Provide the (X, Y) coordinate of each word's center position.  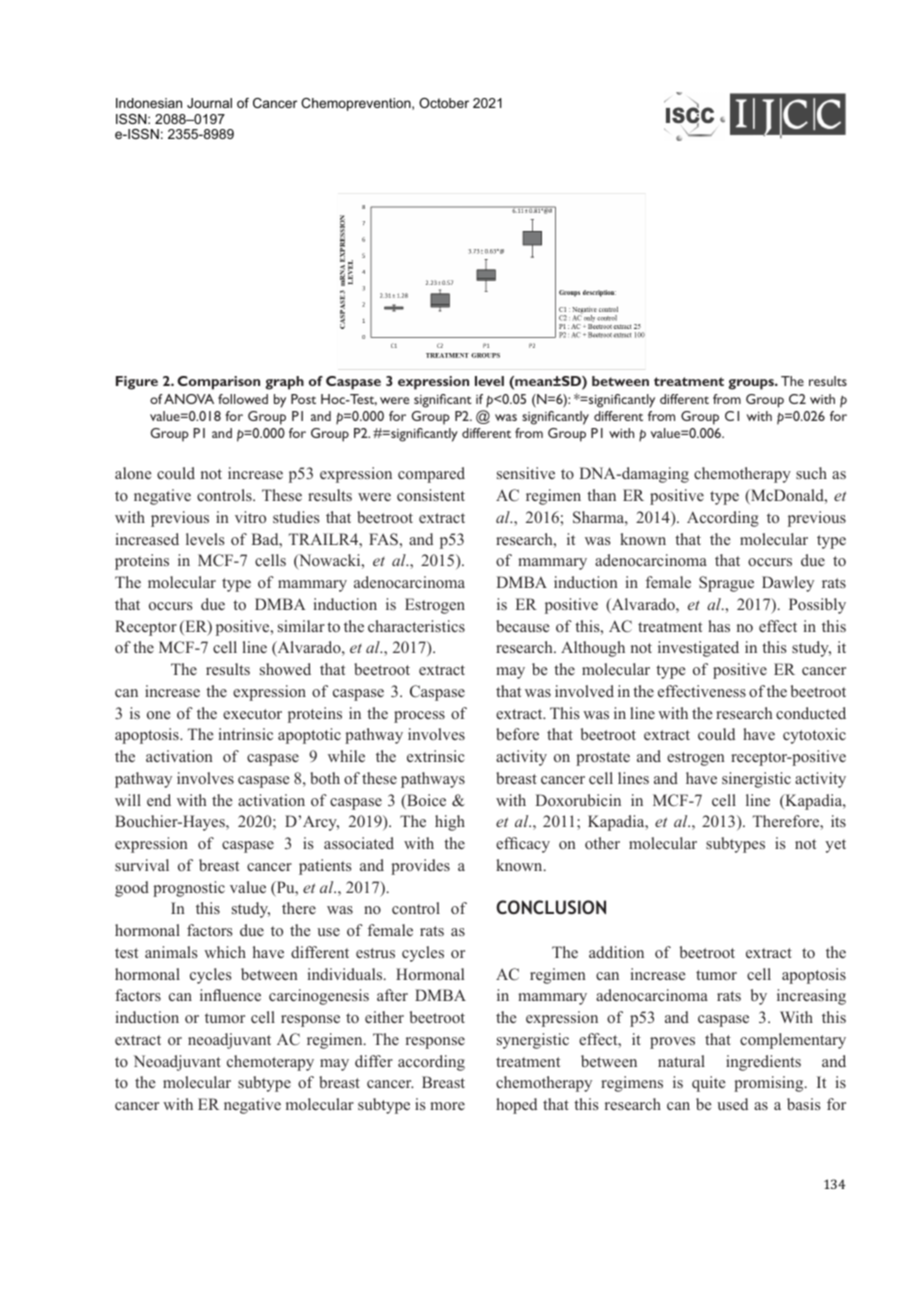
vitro (250, 517)
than (601, 495)
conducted (811, 713)
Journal (209, 103)
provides (420, 867)
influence (230, 995)
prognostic (189, 889)
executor (252, 714)
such (811, 473)
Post (303, 399)
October (444, 103)
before (517, 734)
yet (835, 846)
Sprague (726, 584)
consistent (431, 495)
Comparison (218, 383)
